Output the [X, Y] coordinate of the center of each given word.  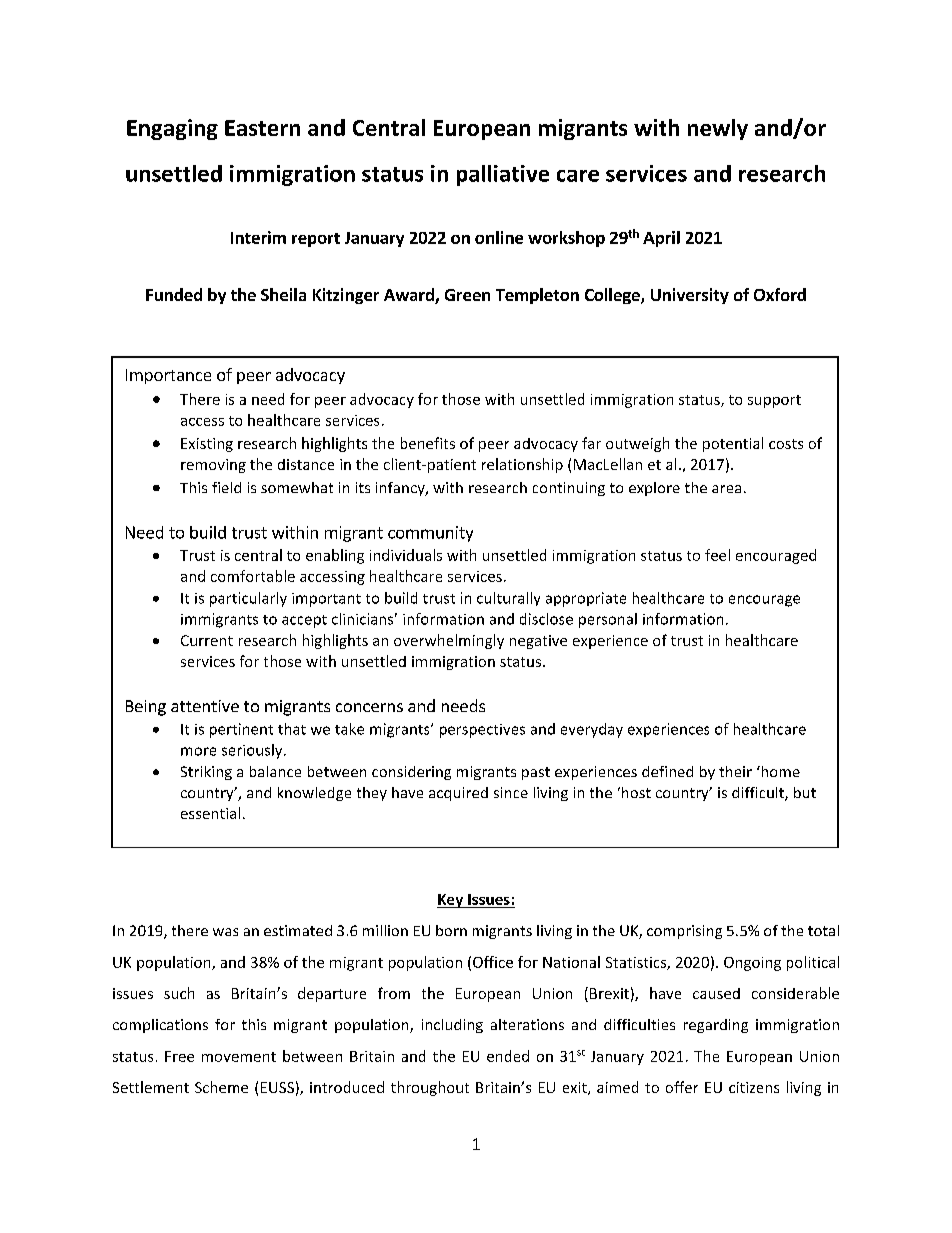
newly [718, 129]
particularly [248, 599]
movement [239, 1057]
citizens [754, 1087]
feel [717, 555]
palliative [503, 175]
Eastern [262, 128]
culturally [508, 599]
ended [508, 1056]
